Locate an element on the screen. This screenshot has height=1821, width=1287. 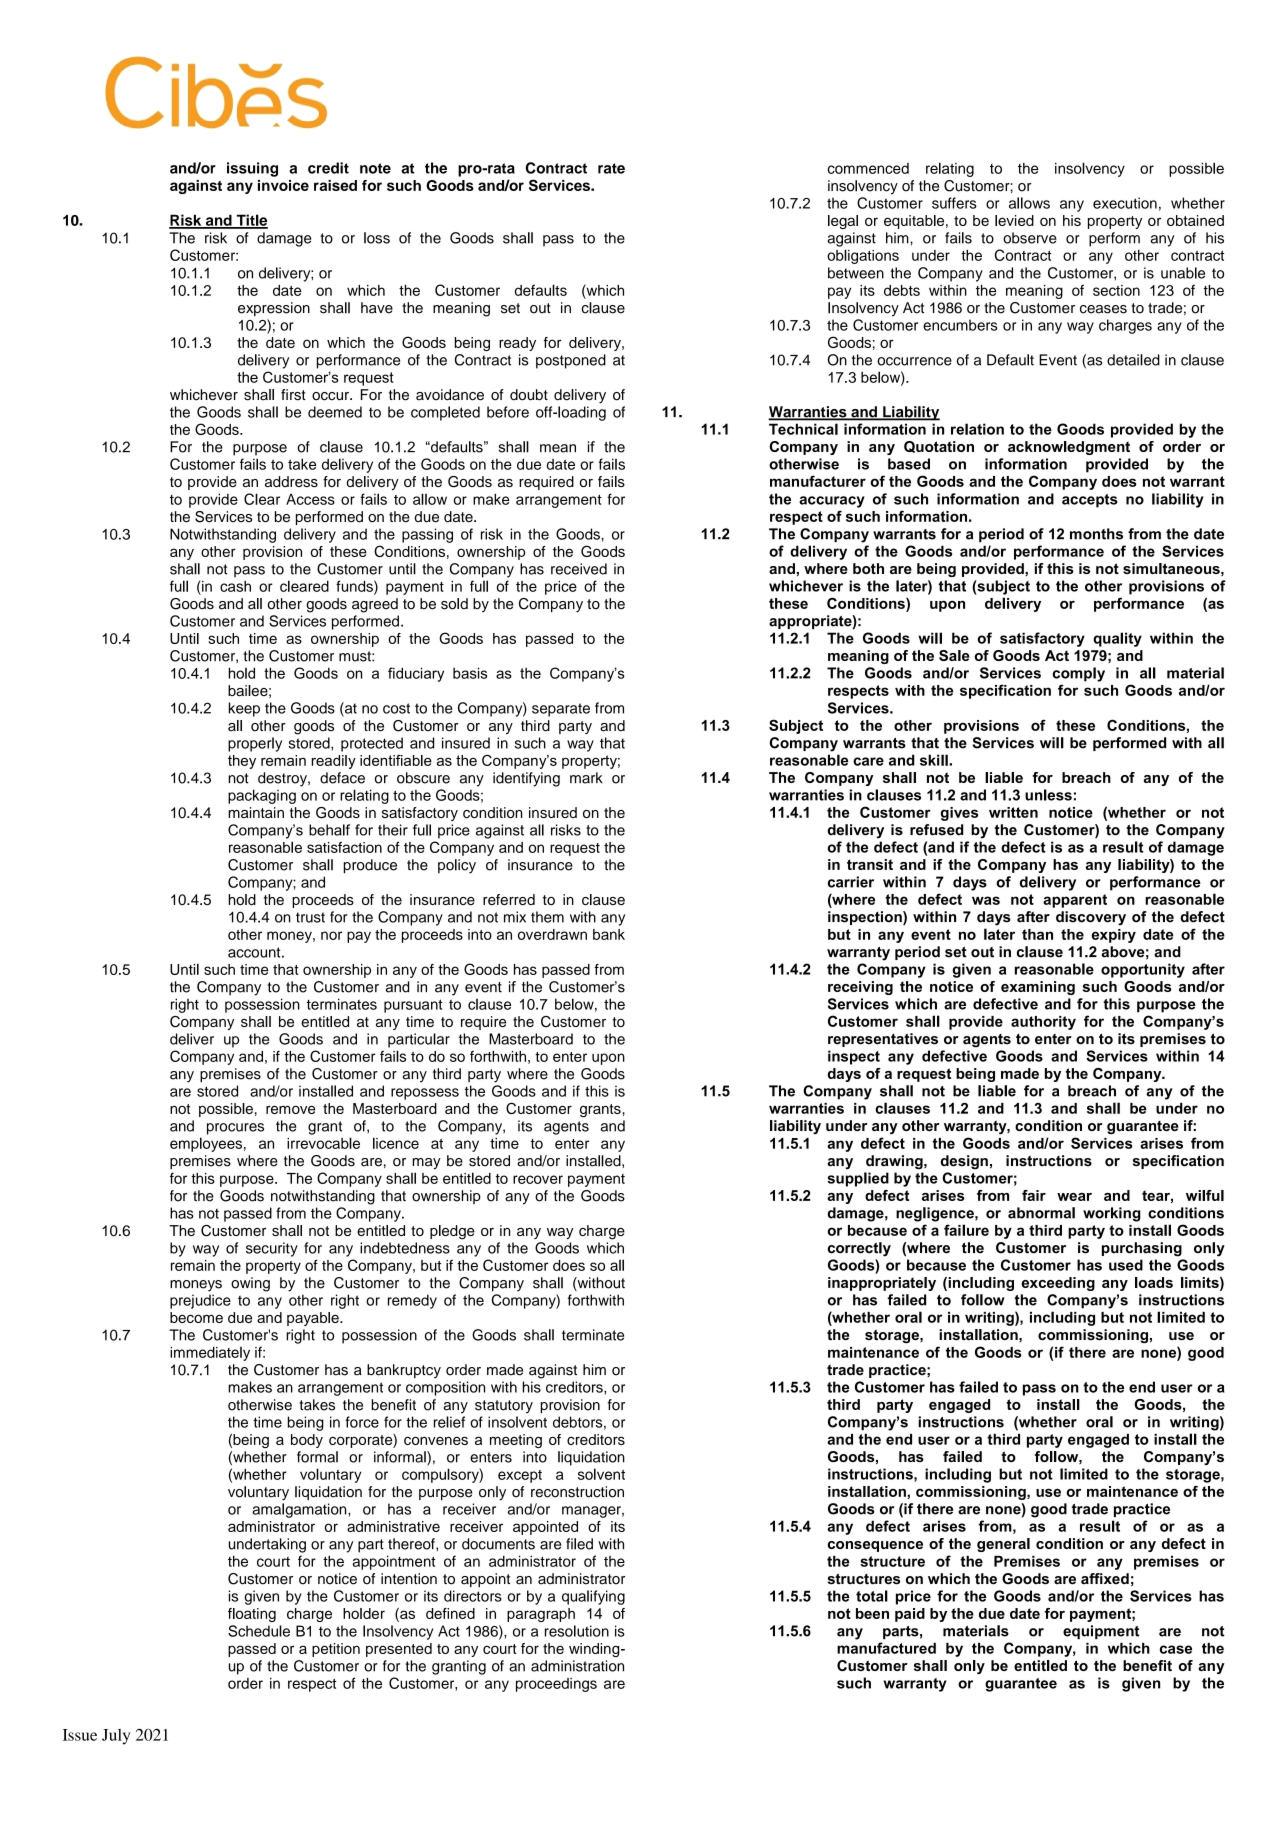
exceeding is located at coordinates (1058, 1284).
